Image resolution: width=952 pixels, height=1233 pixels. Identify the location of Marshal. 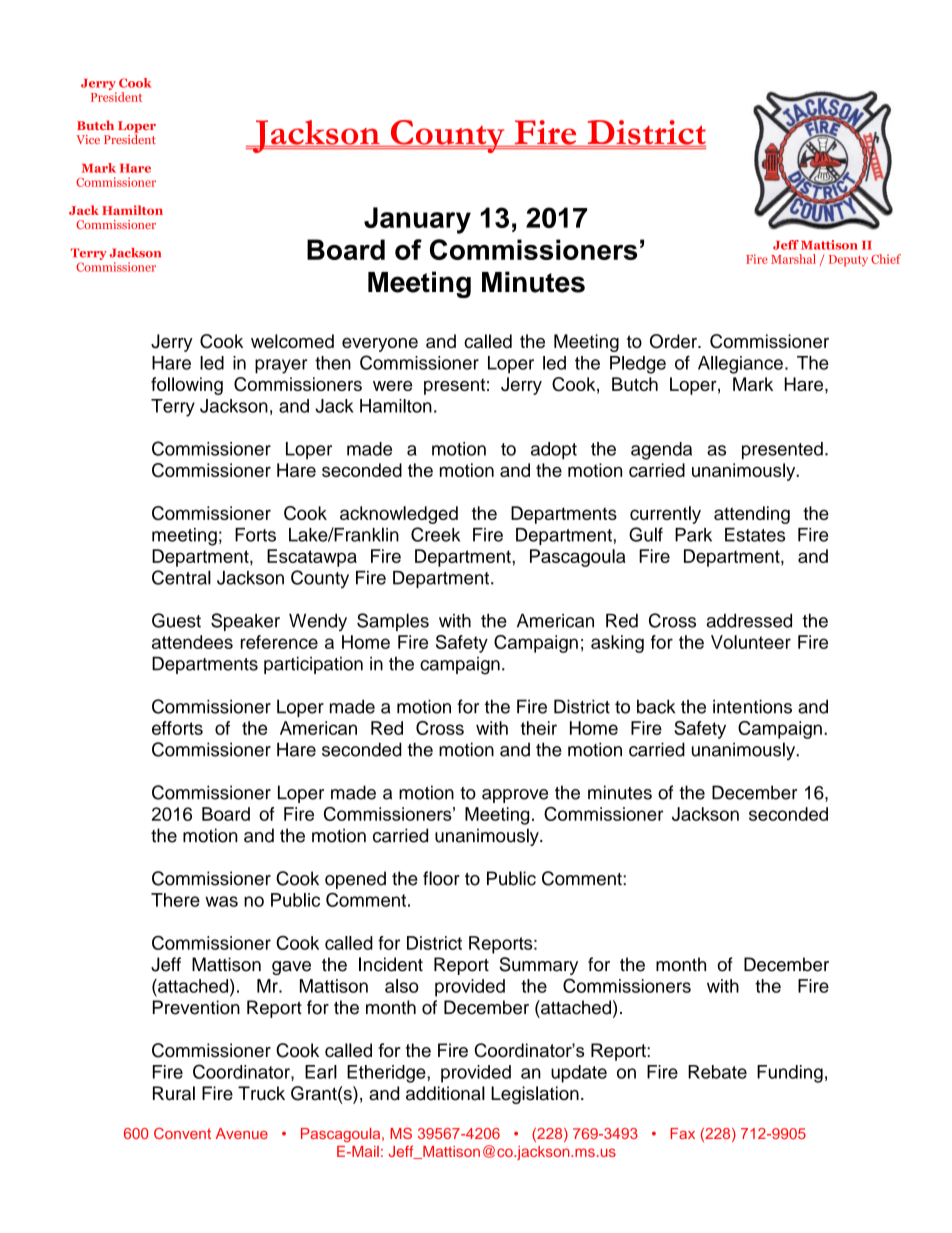
(793, 259).
